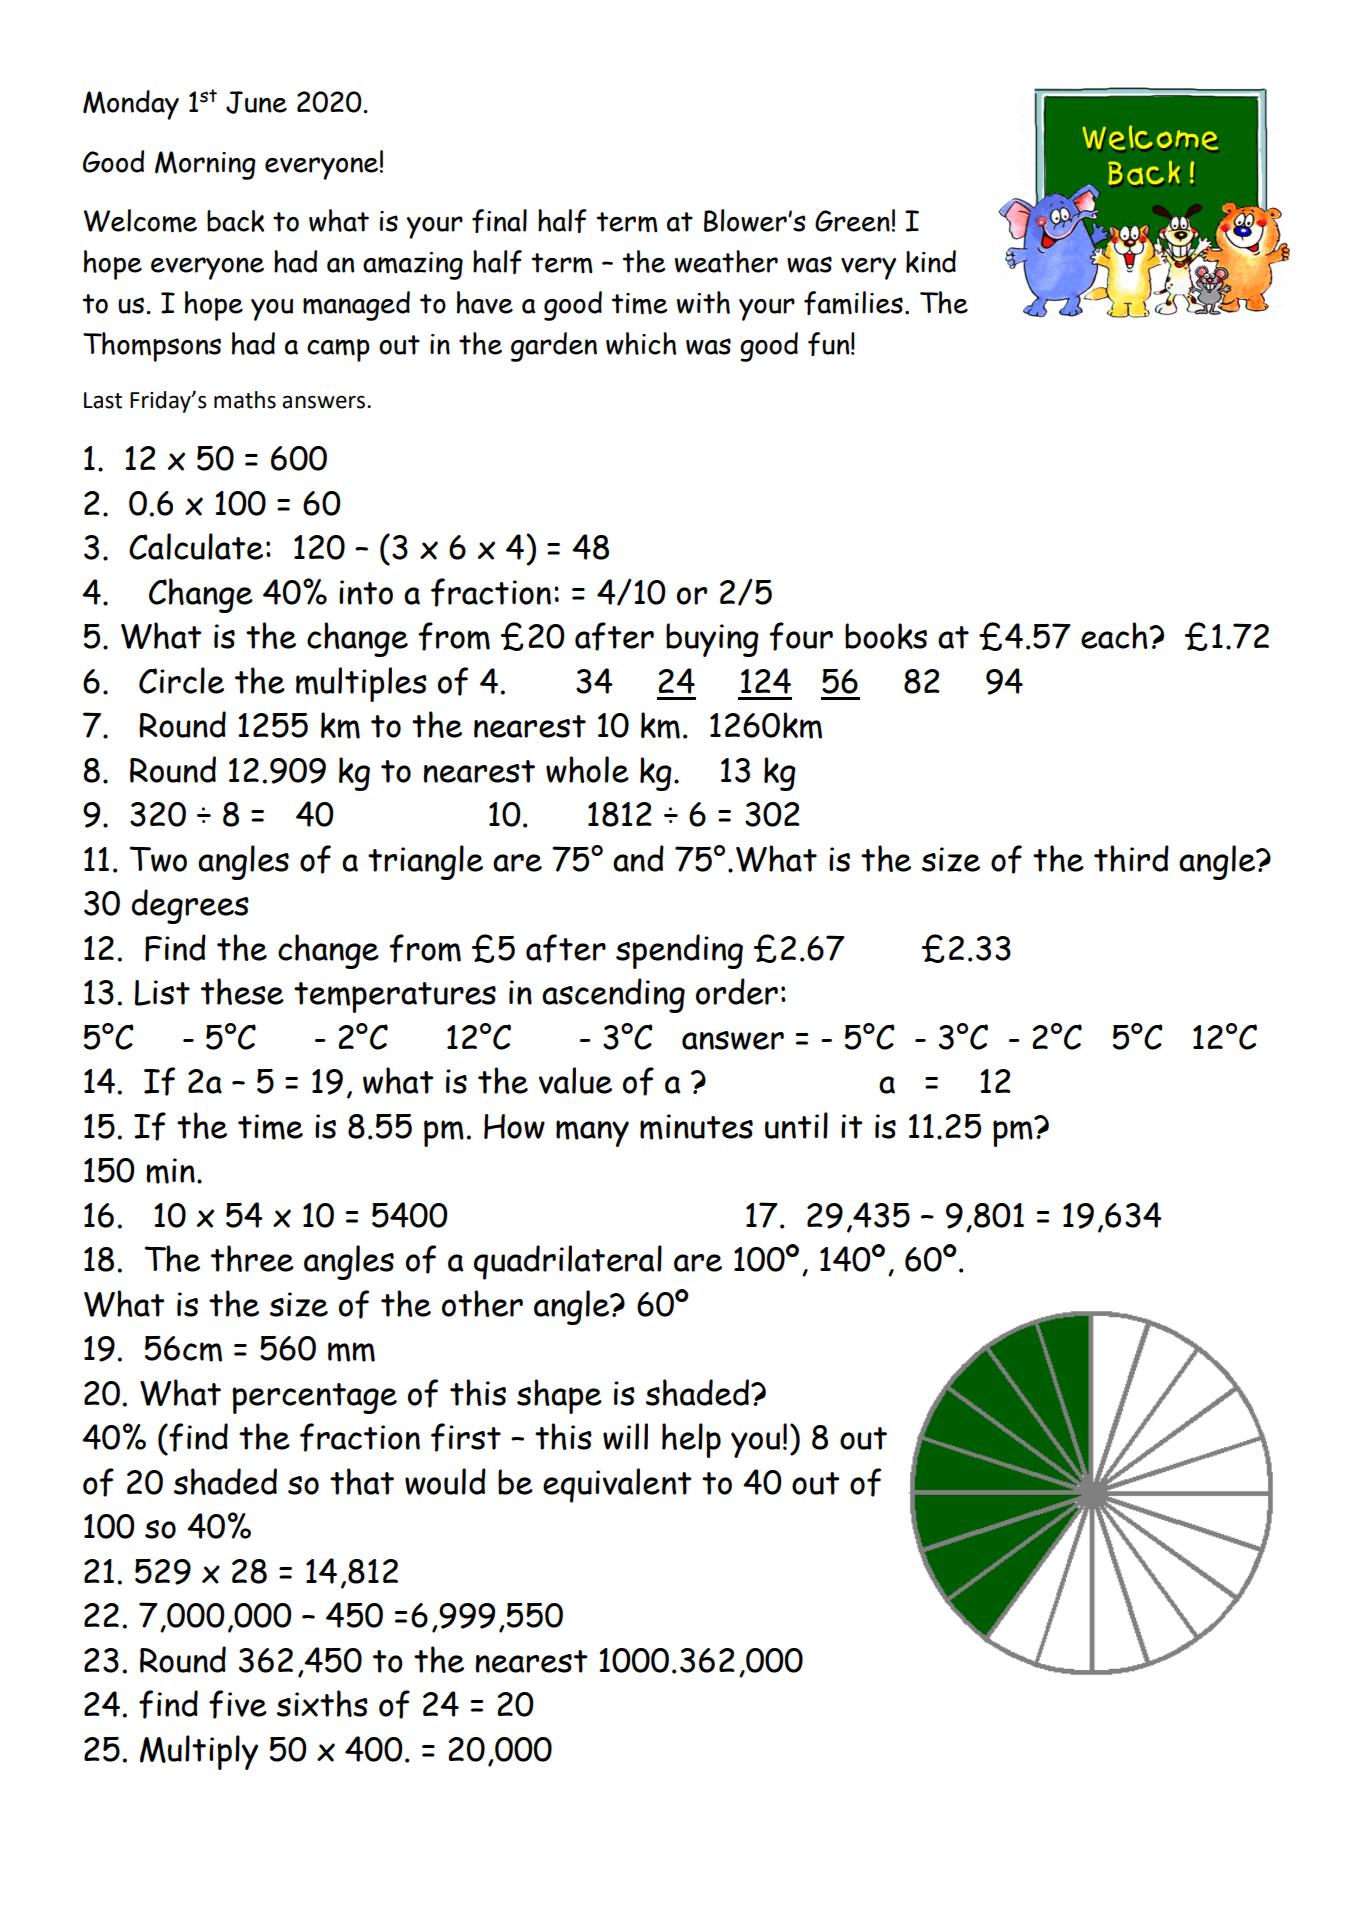  Describe the element at coordinates (617, 1485) in the image. I see `equivalent` at that location.
